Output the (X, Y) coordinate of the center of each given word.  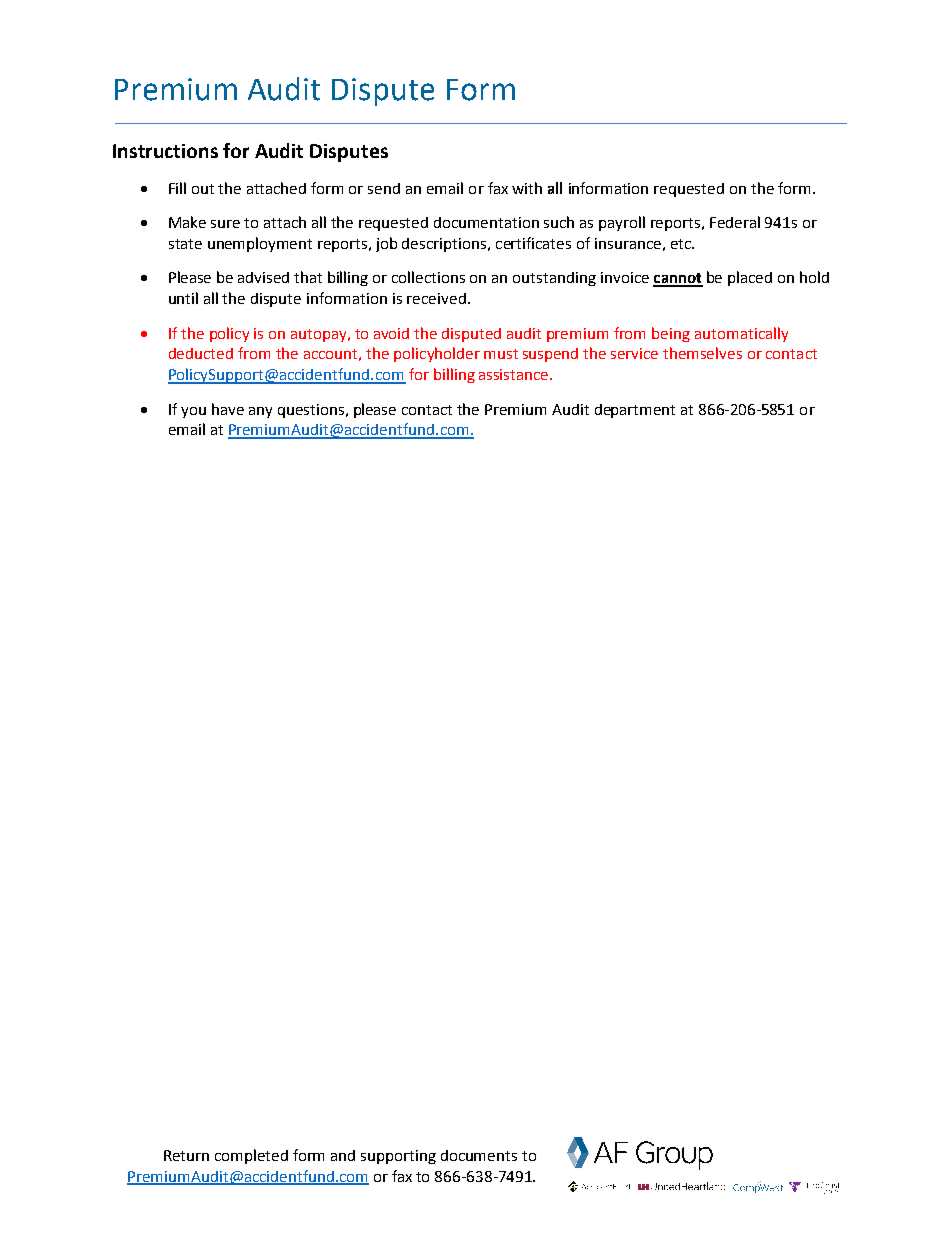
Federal (735, 222)
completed (251, 1156)
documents (479, 1155)
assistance (515, 374)
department (635, 411)
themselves (702, 353)
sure (225, 224)
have (228, 409)
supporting (398, 1157)
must (501, 354)
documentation (486, 222)
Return (186, 1155)
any (260, 412)
